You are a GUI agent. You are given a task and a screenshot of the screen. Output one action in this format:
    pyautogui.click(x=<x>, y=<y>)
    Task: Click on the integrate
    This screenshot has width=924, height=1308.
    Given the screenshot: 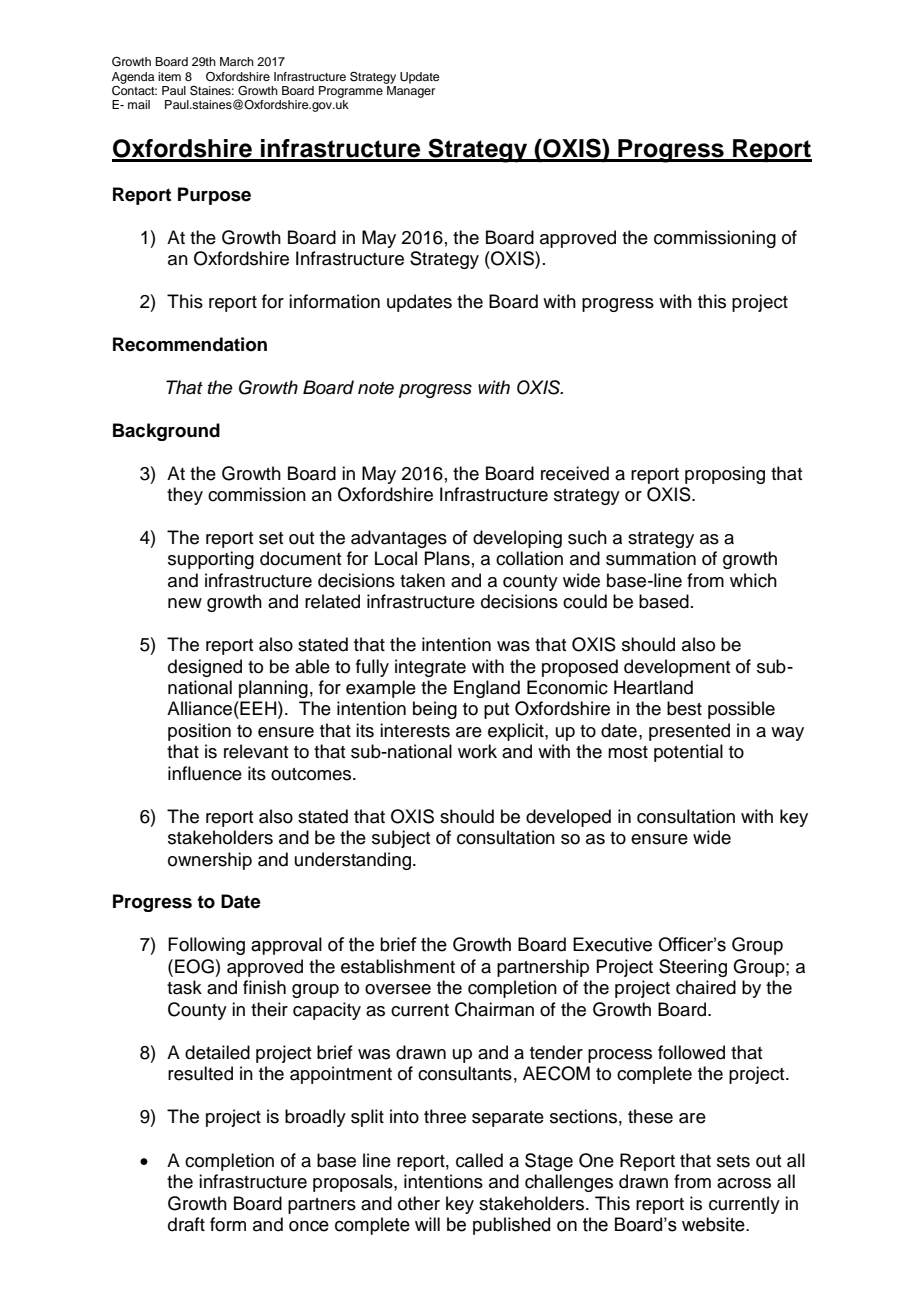 What is the action you would take?
    pyautogui.click(x=430, y=668)
